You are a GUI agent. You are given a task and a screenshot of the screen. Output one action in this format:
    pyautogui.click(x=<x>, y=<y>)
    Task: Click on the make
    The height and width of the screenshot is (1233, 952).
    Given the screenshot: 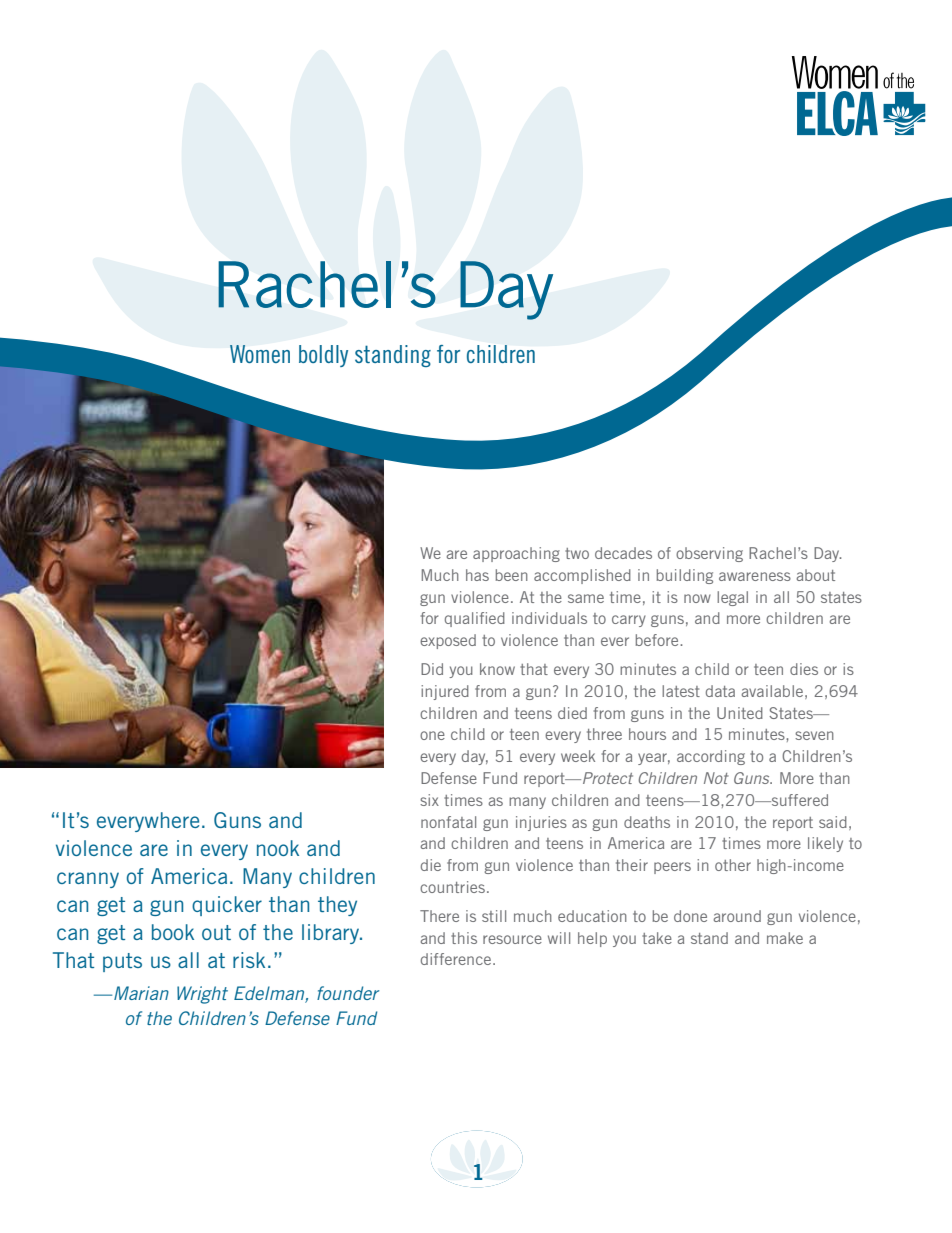 What is the action you would take?
    pyautogui.click(x=785, y=938)
